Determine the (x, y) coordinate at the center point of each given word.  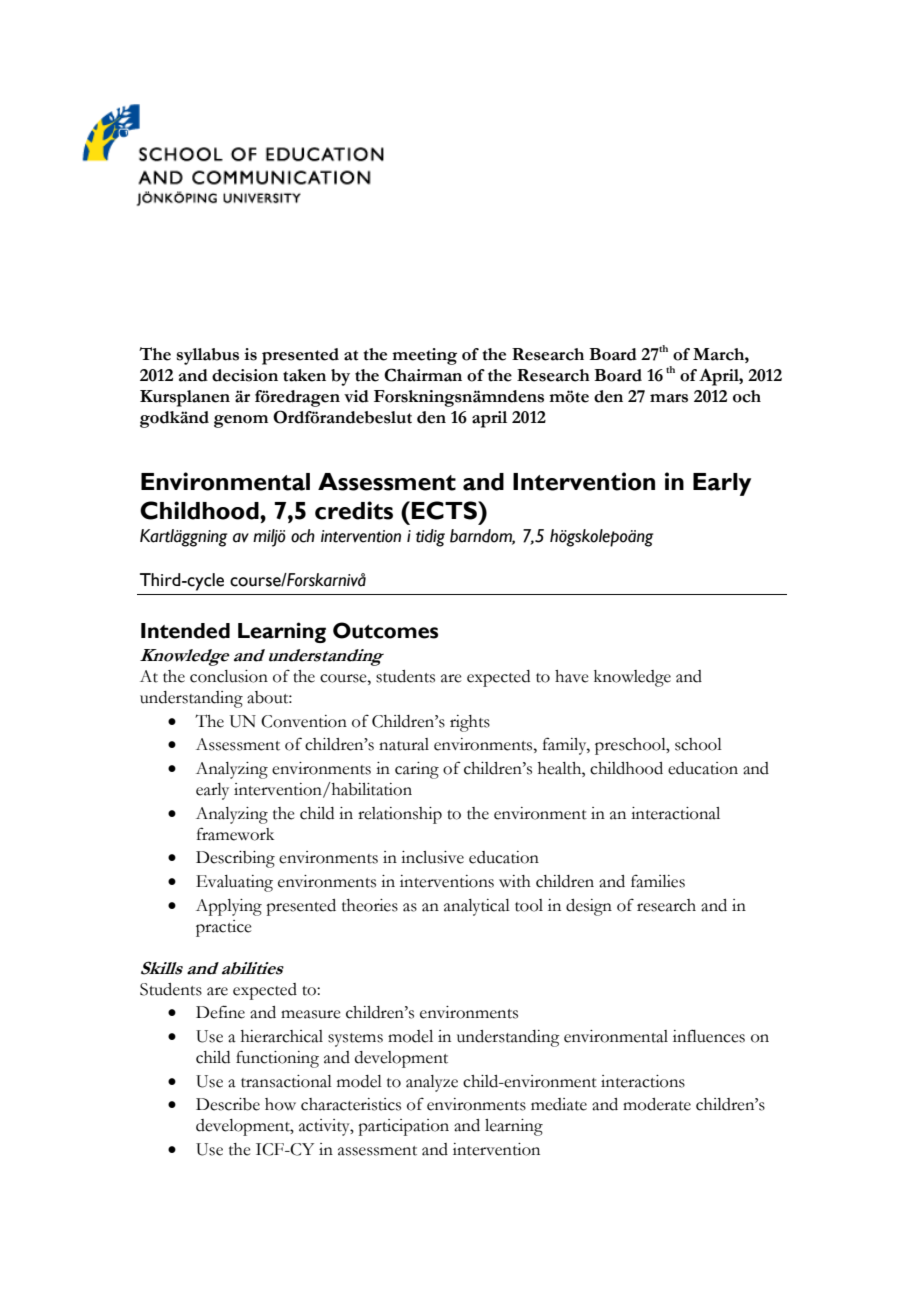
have (572, 676)
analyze (432, 1083)
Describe (228, 1104)
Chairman (423, 375)
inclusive (432, 857)
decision (245, 375)
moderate (657, 1104)
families (658, 881)
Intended (185, 631)
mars (669, 398)
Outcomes (385, 630)
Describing (235, 859)
